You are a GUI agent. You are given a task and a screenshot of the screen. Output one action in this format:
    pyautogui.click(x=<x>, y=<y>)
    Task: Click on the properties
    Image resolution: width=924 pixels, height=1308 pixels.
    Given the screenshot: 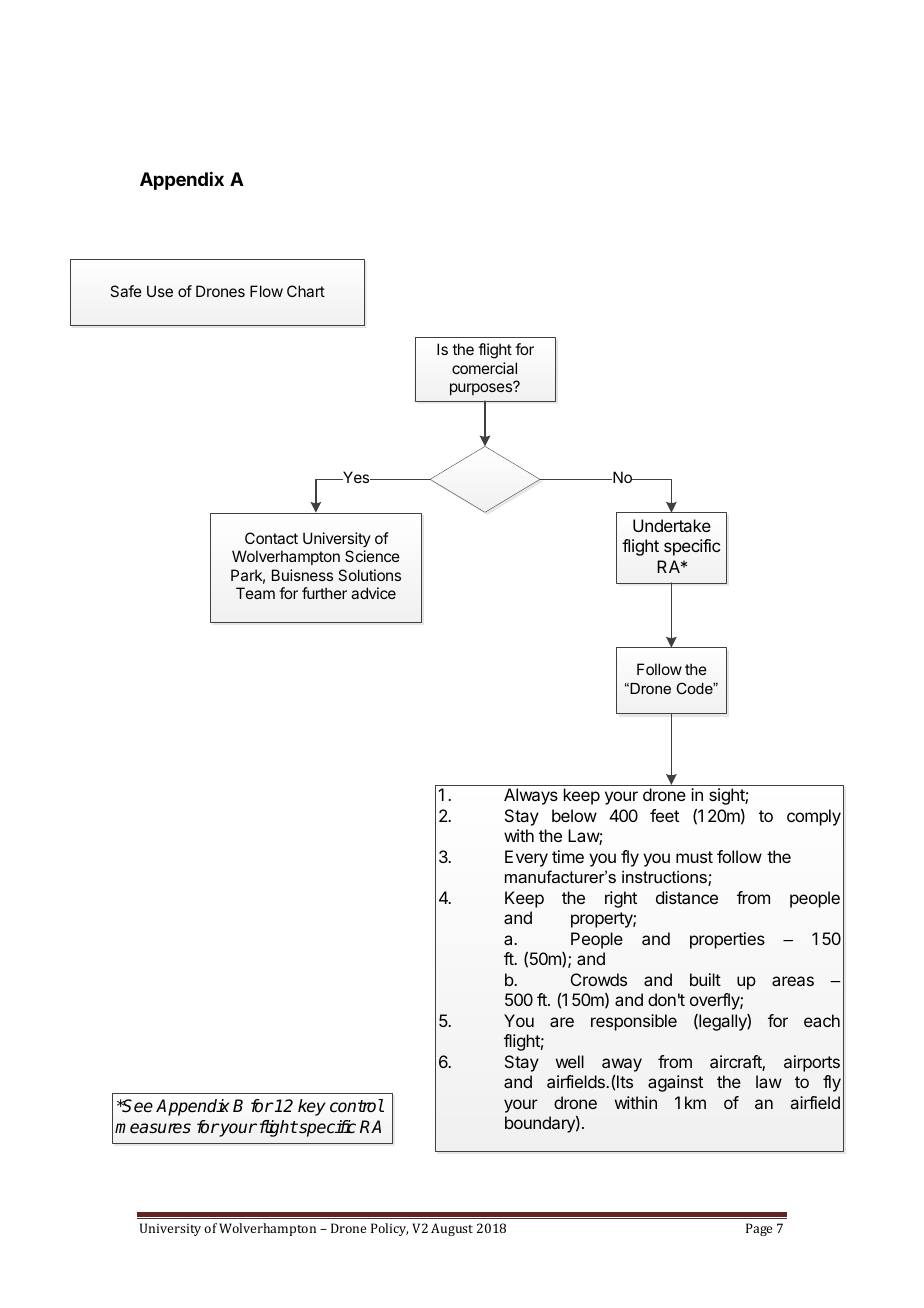 What is the action you would take?
    pyautogui.click(x=727, y=940)
